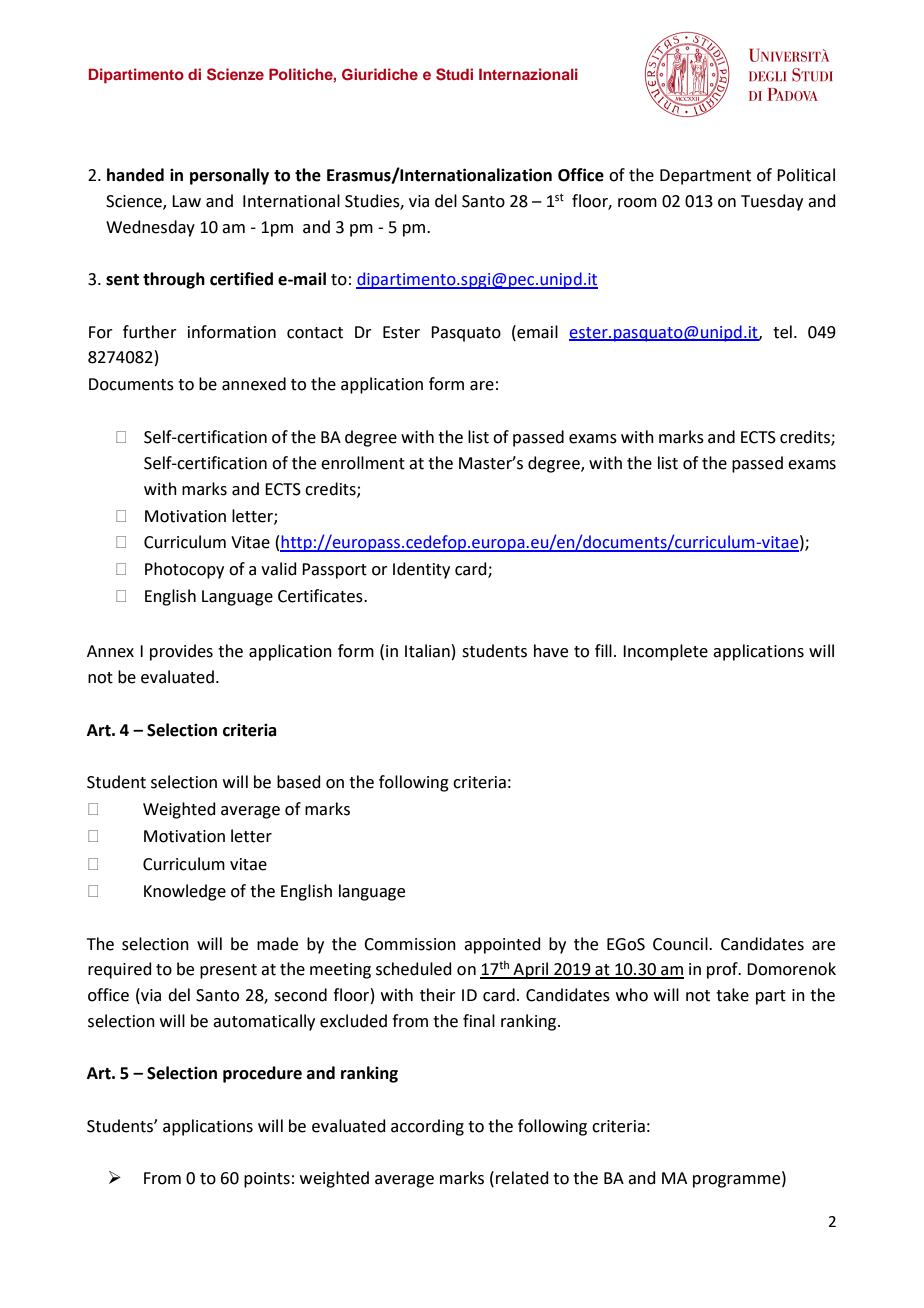 The height and width of the screenshot is (1308, 924). Describe the element at coordinates (522, 1178) in the screenshot. I see `related` at that location.
